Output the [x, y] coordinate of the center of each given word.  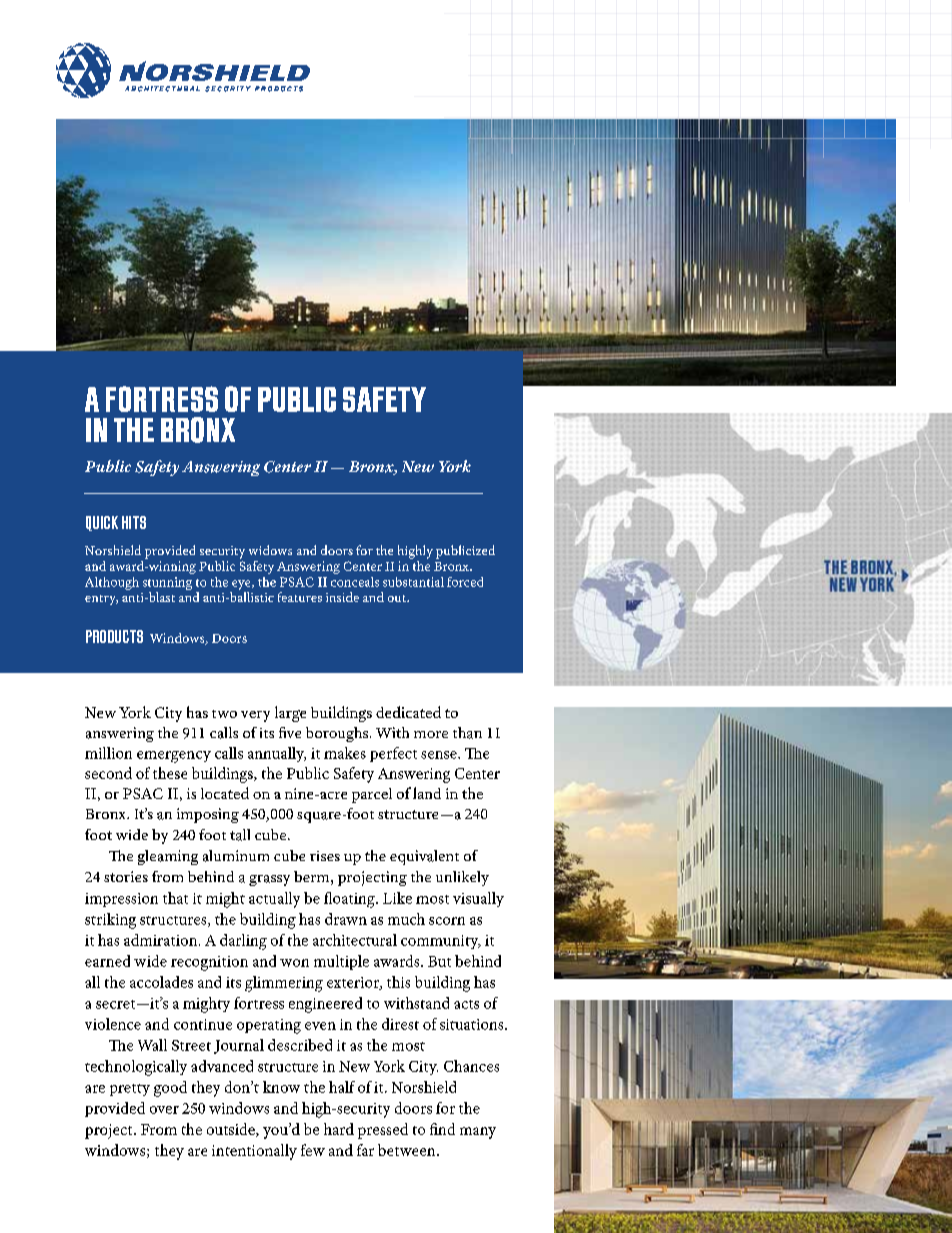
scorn [447, 921]
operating [269, 1026]
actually [274, 900]
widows [270, 550]
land [427, 793]
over [164, 1110]
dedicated [408, 712]
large [290, 714]
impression [121, 900]
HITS [134, 522]
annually [277, 754]
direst [400, 1024]
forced [465, 582]
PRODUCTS [114, 636]
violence [113, 1024]
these [170, 773]
